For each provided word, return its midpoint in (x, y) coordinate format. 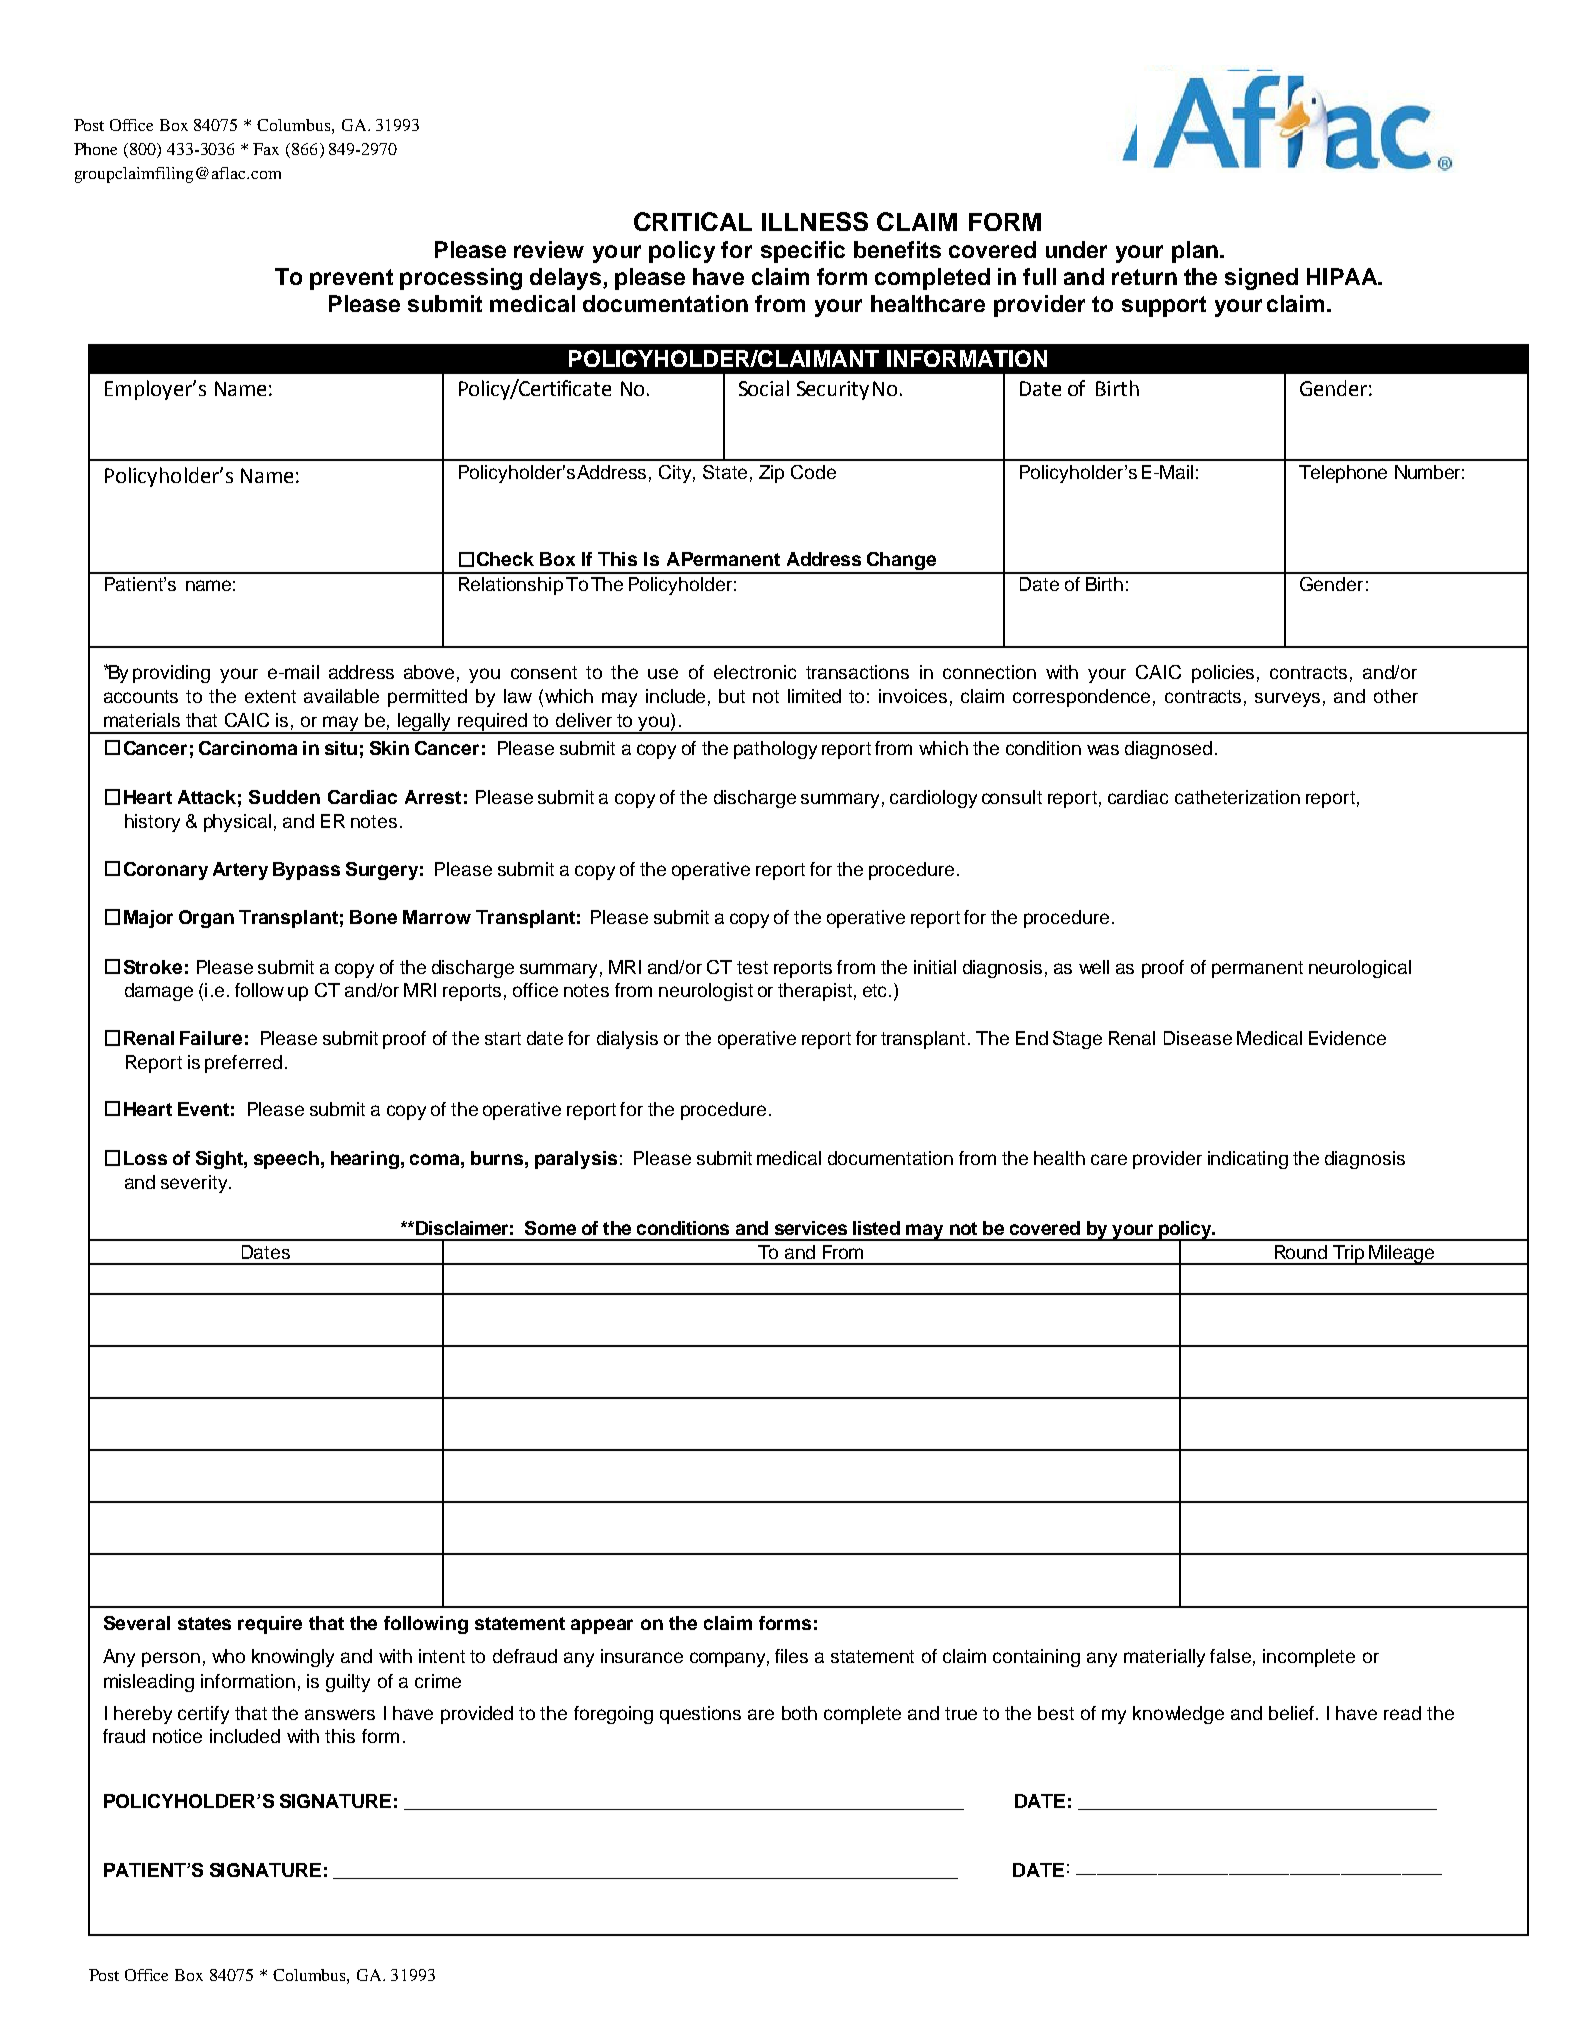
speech (286, 1160)
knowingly (293, 1658)
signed (1261, 279)
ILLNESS (815, 221)
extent (270, 696)
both (799, 1713)
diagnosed (1168, 750)
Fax (266, 149)
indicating (1248, 1160)
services (811, 1228)
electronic (755, 672)
